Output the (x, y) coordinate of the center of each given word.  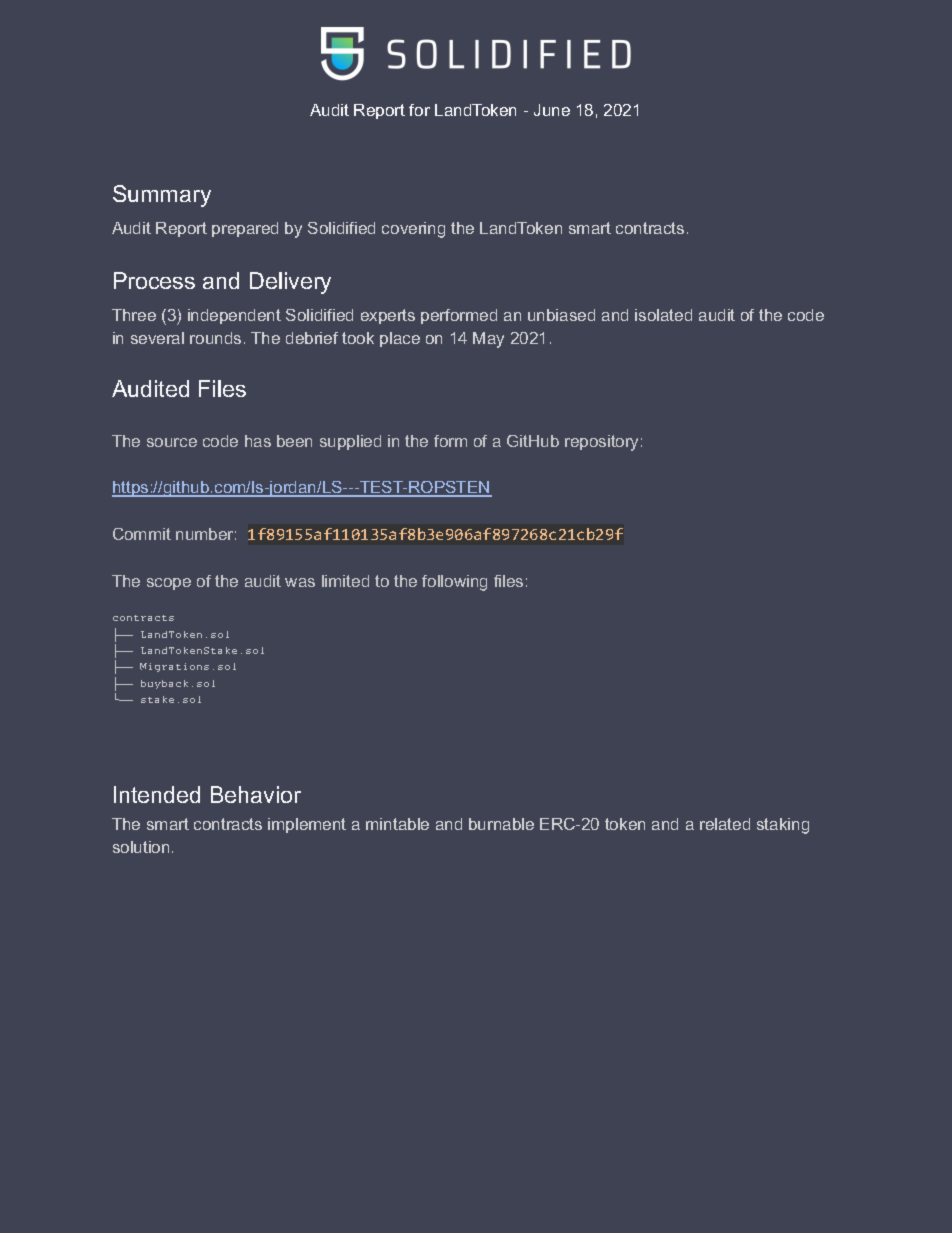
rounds (215, 338)
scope (169, 584)
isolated (663, 315)
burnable (501, 824)
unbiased (561, 315)
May (488, 340)
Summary (162, 196)
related (725, 824)
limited (345, 581)
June (552, 110)
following (454, 583)
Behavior (256, 794)
